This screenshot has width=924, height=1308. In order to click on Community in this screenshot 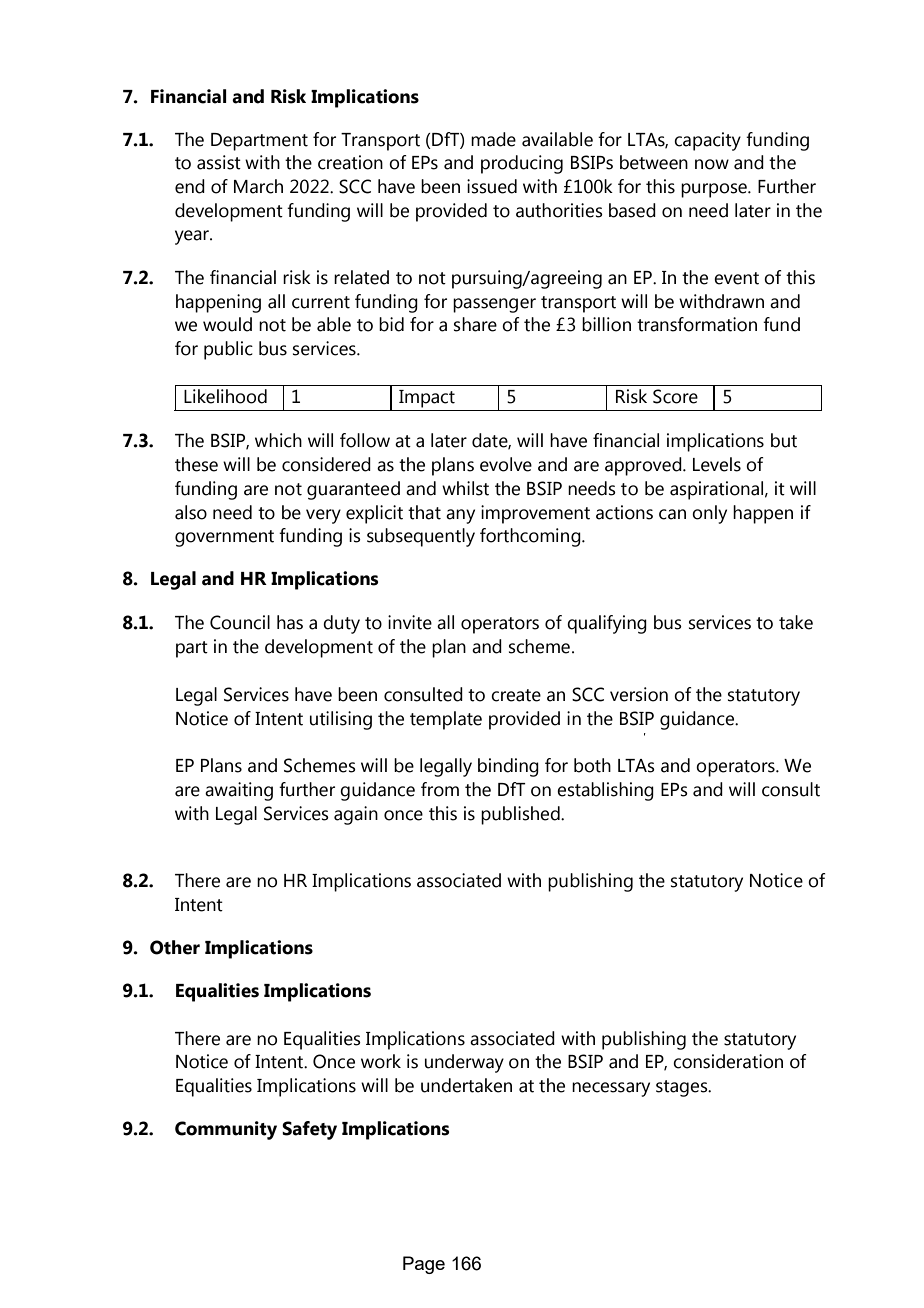, I will do `click(226, 1130)`.
